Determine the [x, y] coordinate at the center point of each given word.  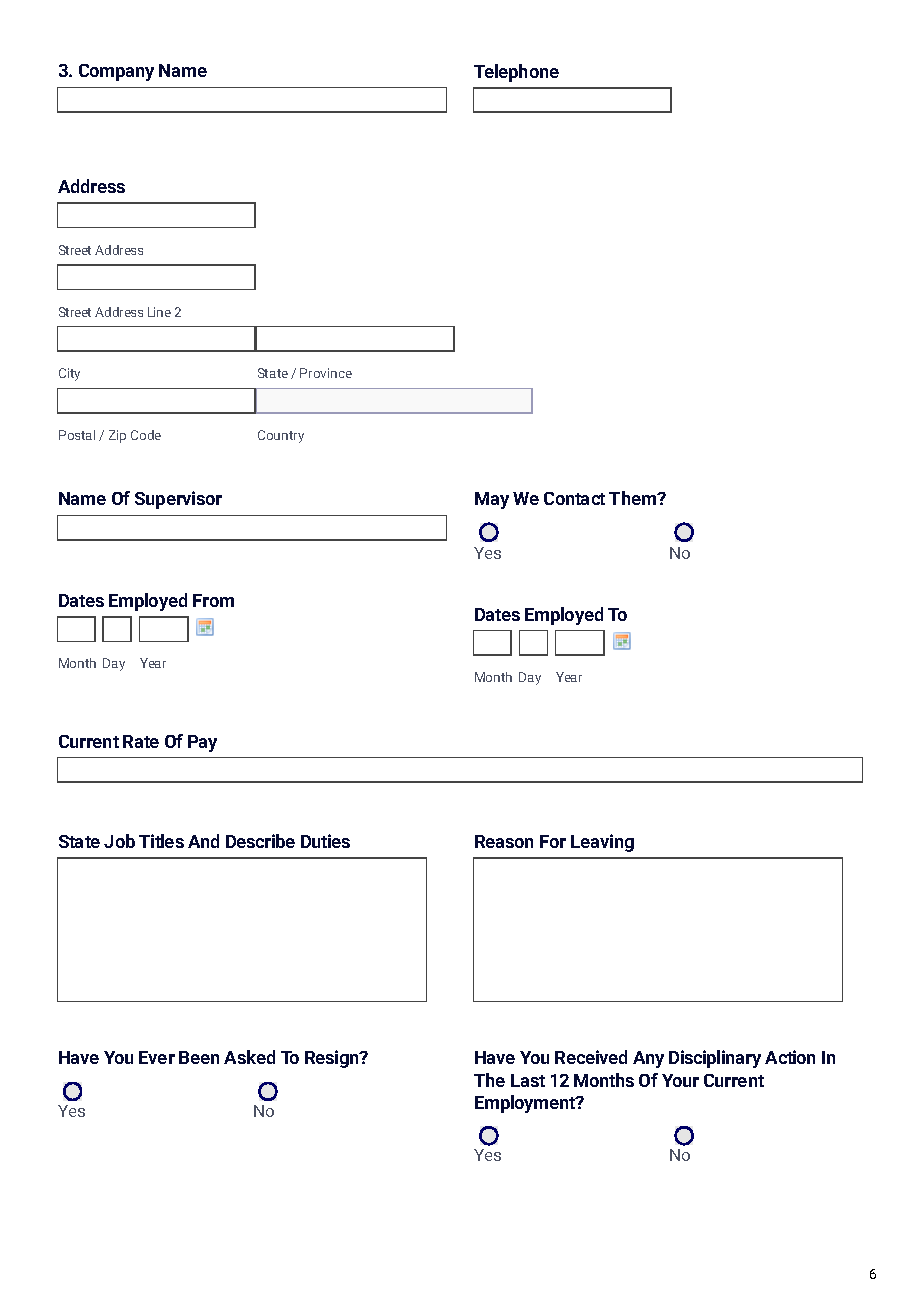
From [213, 600]
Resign [333, 1059]
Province [326, 373]
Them [634, 498]
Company [116, 72]
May [492, 500]
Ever [157, 1057]
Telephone [516, 73]
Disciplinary [715, 1059]
